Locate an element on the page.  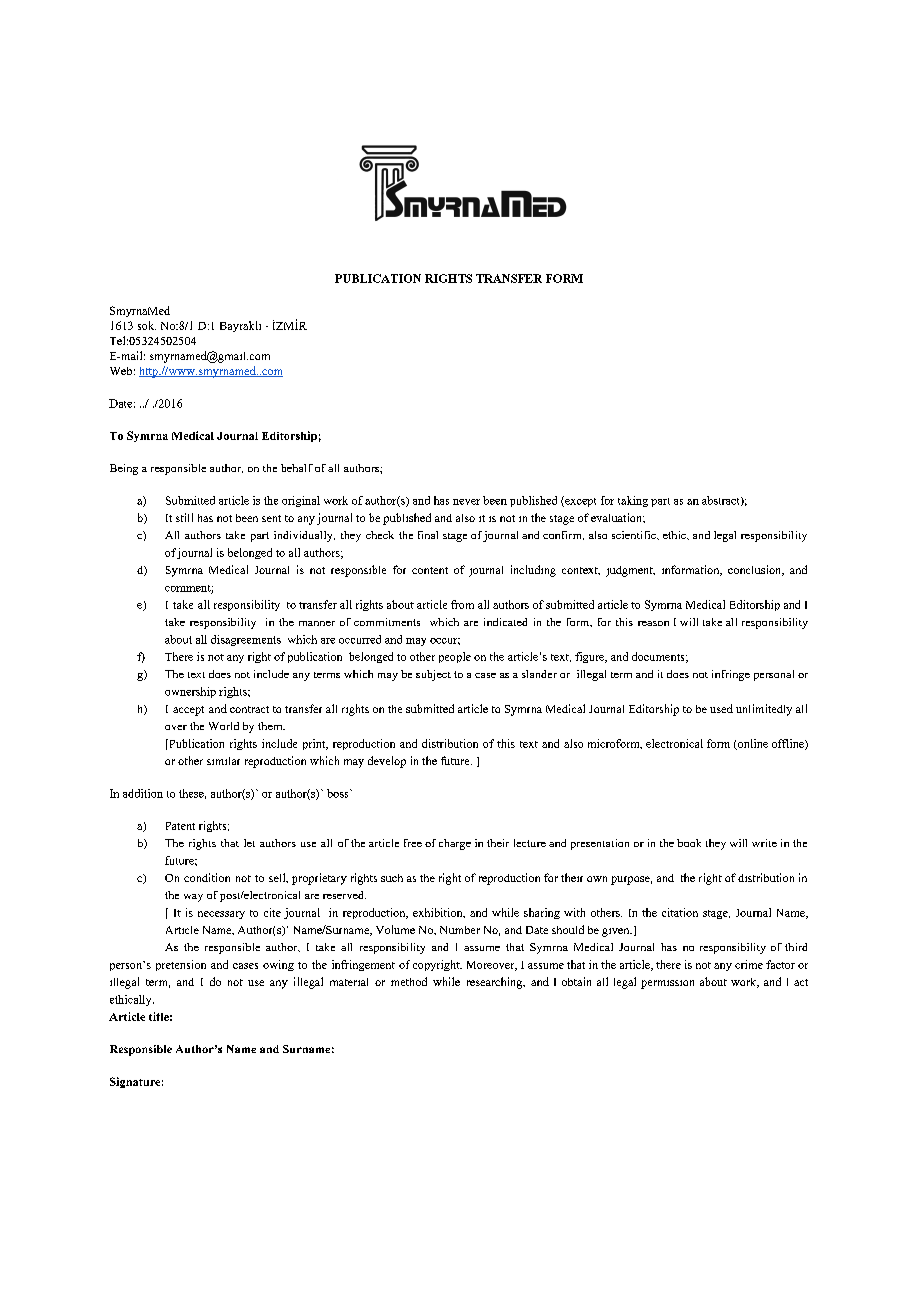
never is located at coordinates (466, 502).
